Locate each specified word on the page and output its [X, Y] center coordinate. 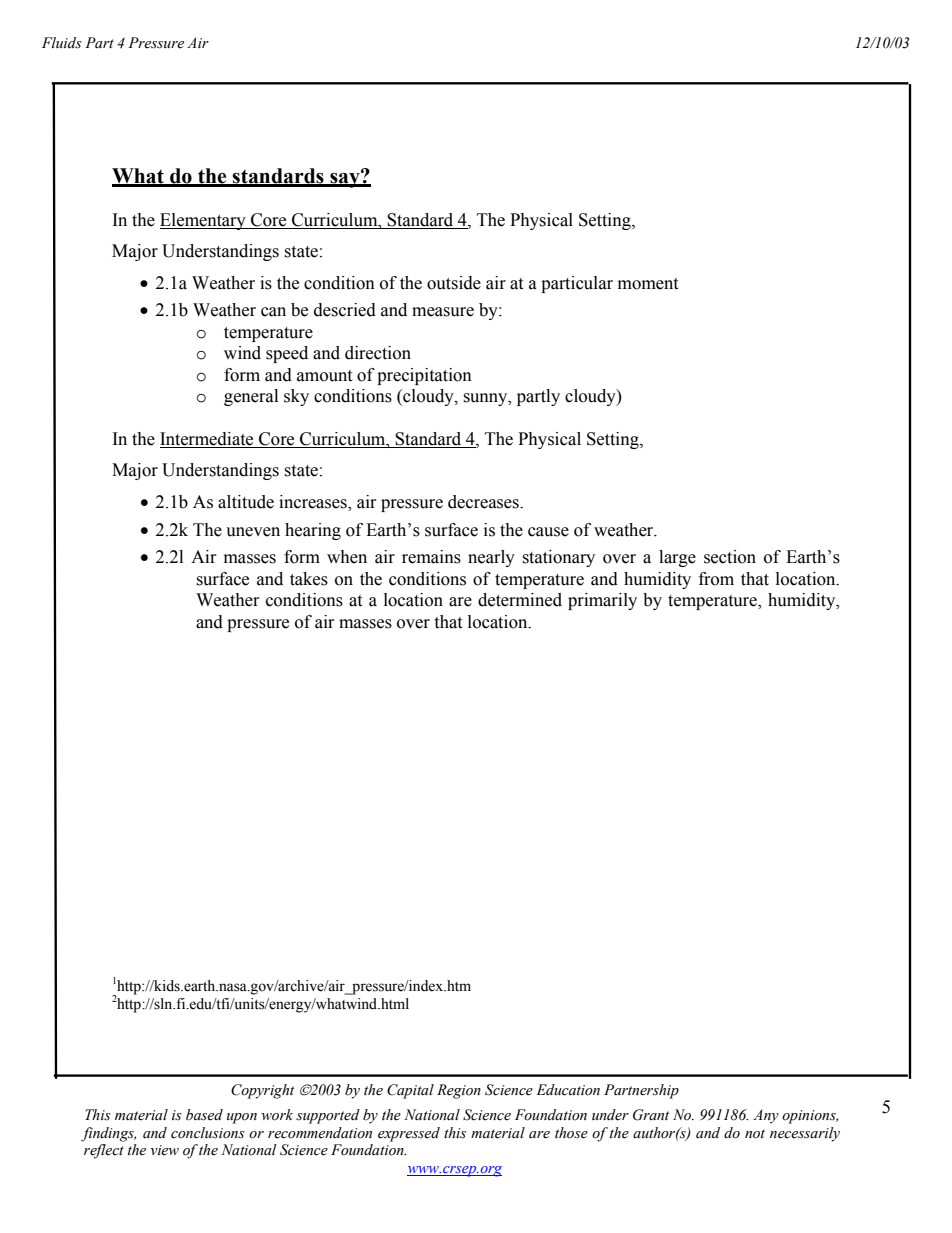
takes [309, 579]
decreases [484, 502]
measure [443, 312]
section [730, 557]
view [164, 1150]
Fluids [62, 42]
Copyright [262, 1091]
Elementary [204, 221]
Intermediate [208, 440]
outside [454, 283]
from [716, 579]
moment [648, 284]
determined [520, 600]
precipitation [424, 376]
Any [766, 1116]
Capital [410, 1091]
